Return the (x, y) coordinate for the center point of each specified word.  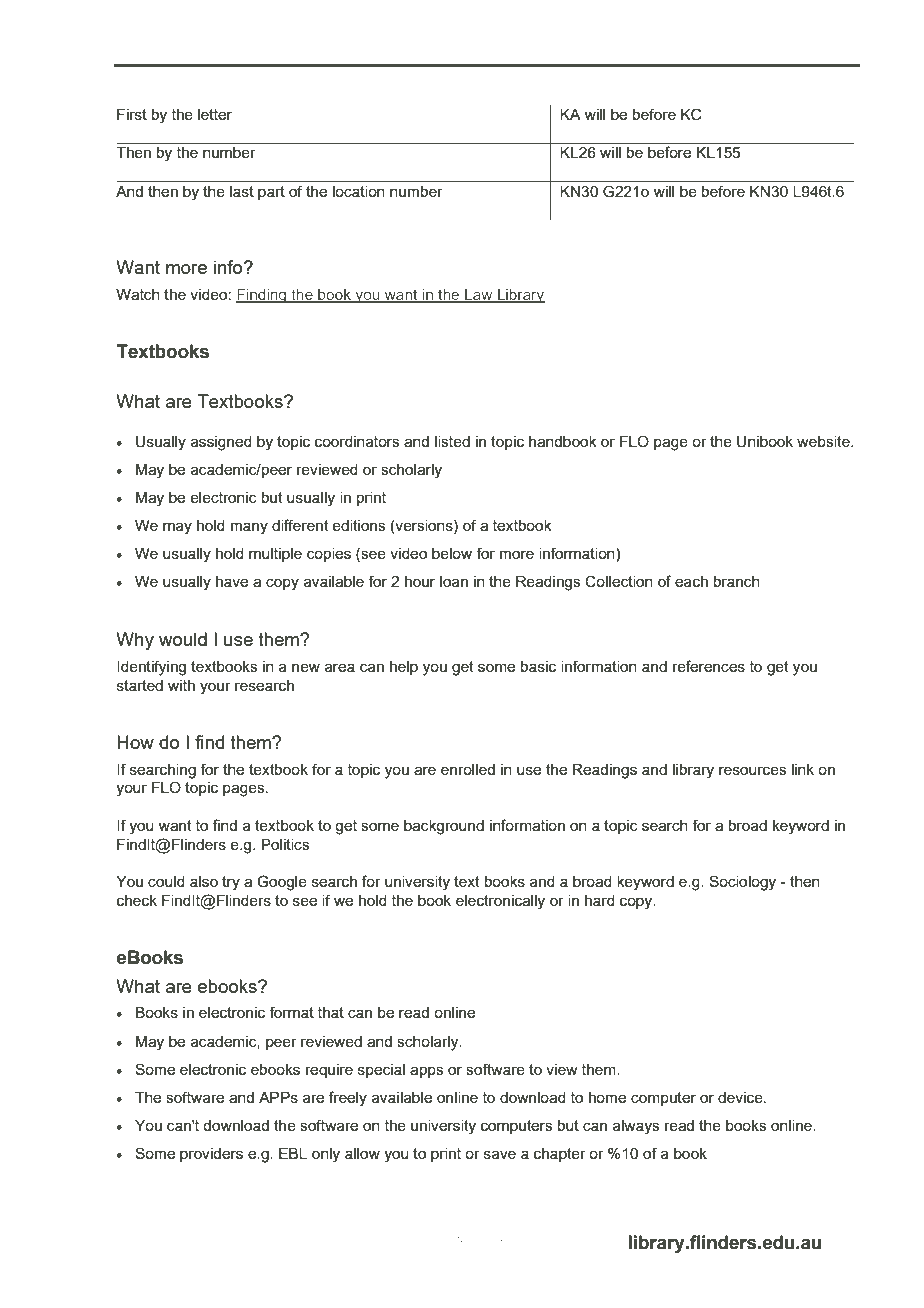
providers (211, 1155)
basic (538, 666)
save (500, 1154)
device (741, 1097)
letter (215, 114)
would (183, 639)
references (709, 666)
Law (479, 296)
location (359, 191)
